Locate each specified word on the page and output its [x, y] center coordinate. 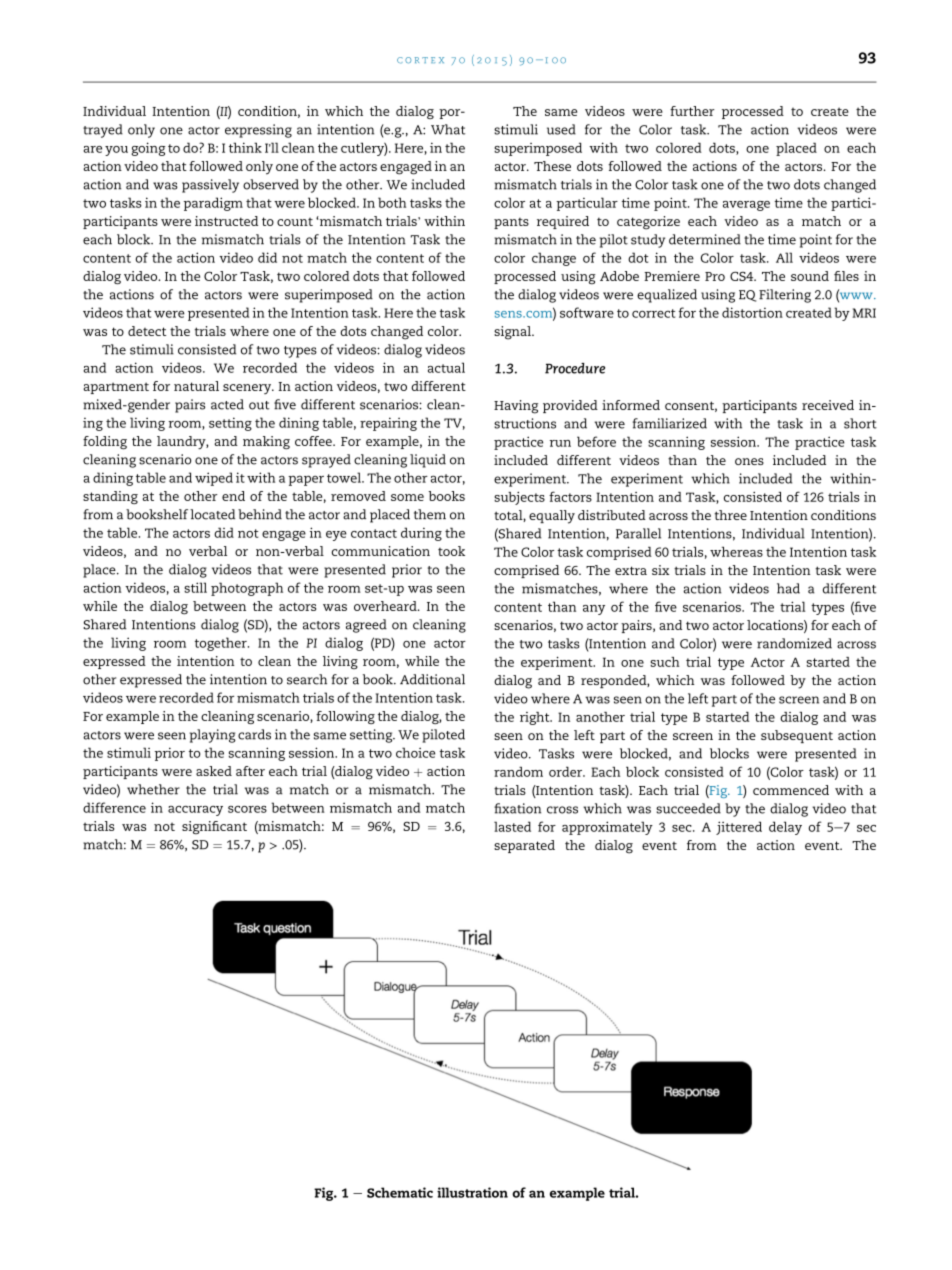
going [148, 149]
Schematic [400, 1192]
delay [785, 828]
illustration [472, 1192]
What [448, 129]
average [746, 206]
